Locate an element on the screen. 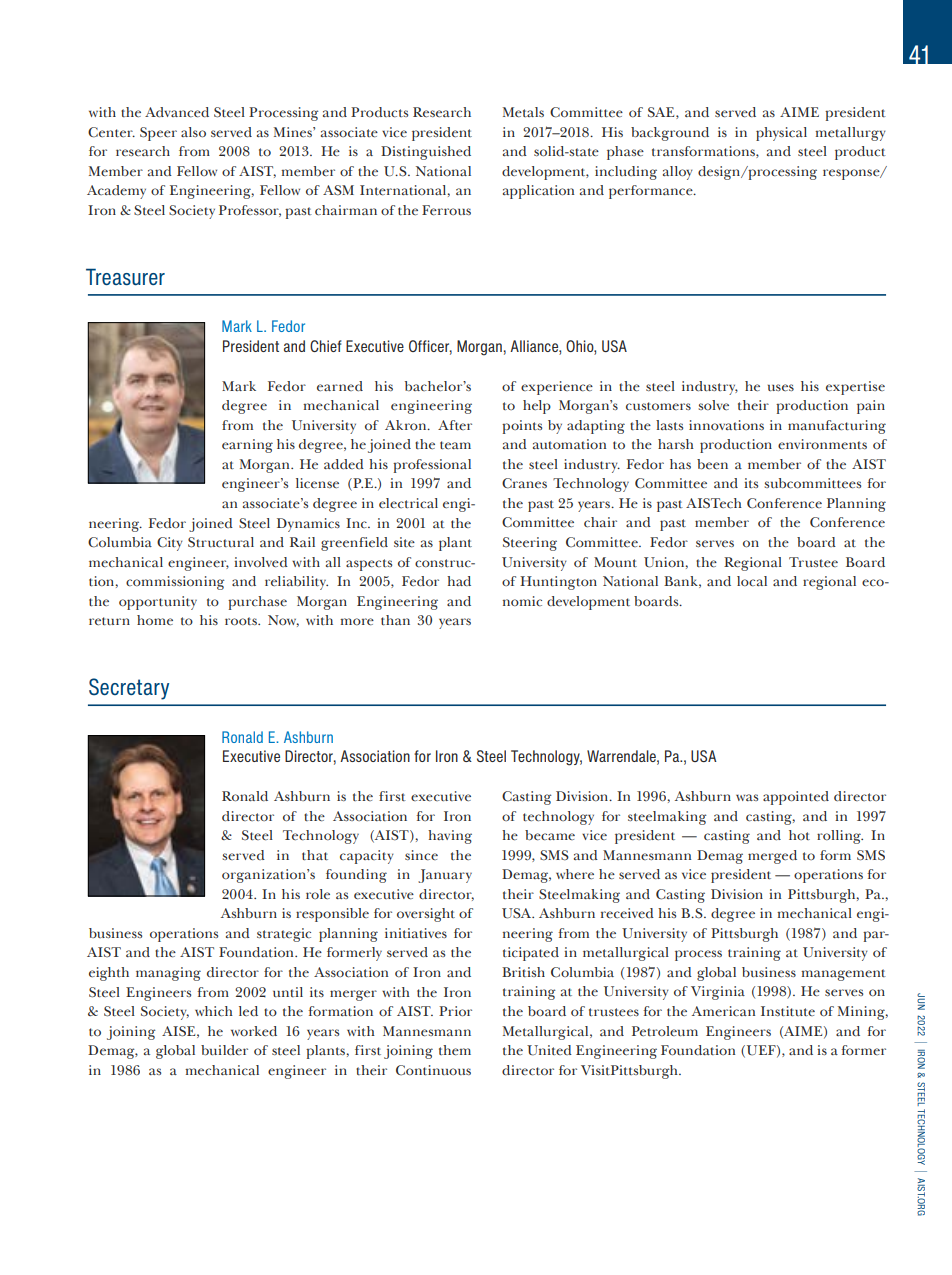 The height and width of the screenshot is (1275, 952). opportunity is located at coordinates (158, 603).
